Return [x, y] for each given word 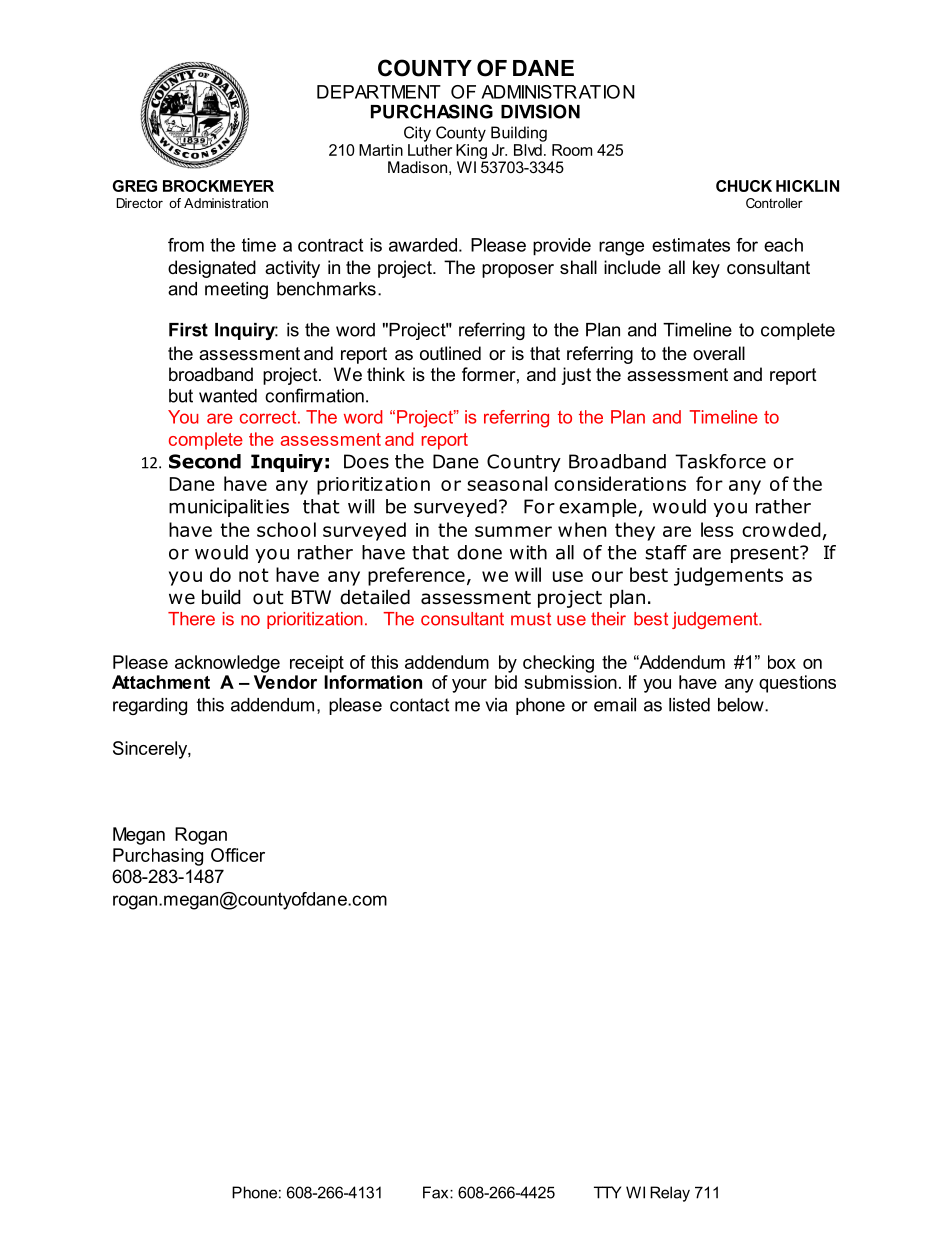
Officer [238, 855]
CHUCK [744, 186]
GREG [135, 186]
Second [205, 461]
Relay [670, 1194]
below [742, 705]
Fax [437, 1192]
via [496, 705]
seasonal [507, 483]
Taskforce [720, 461]
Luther [430, 150]
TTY [607, 1192]
